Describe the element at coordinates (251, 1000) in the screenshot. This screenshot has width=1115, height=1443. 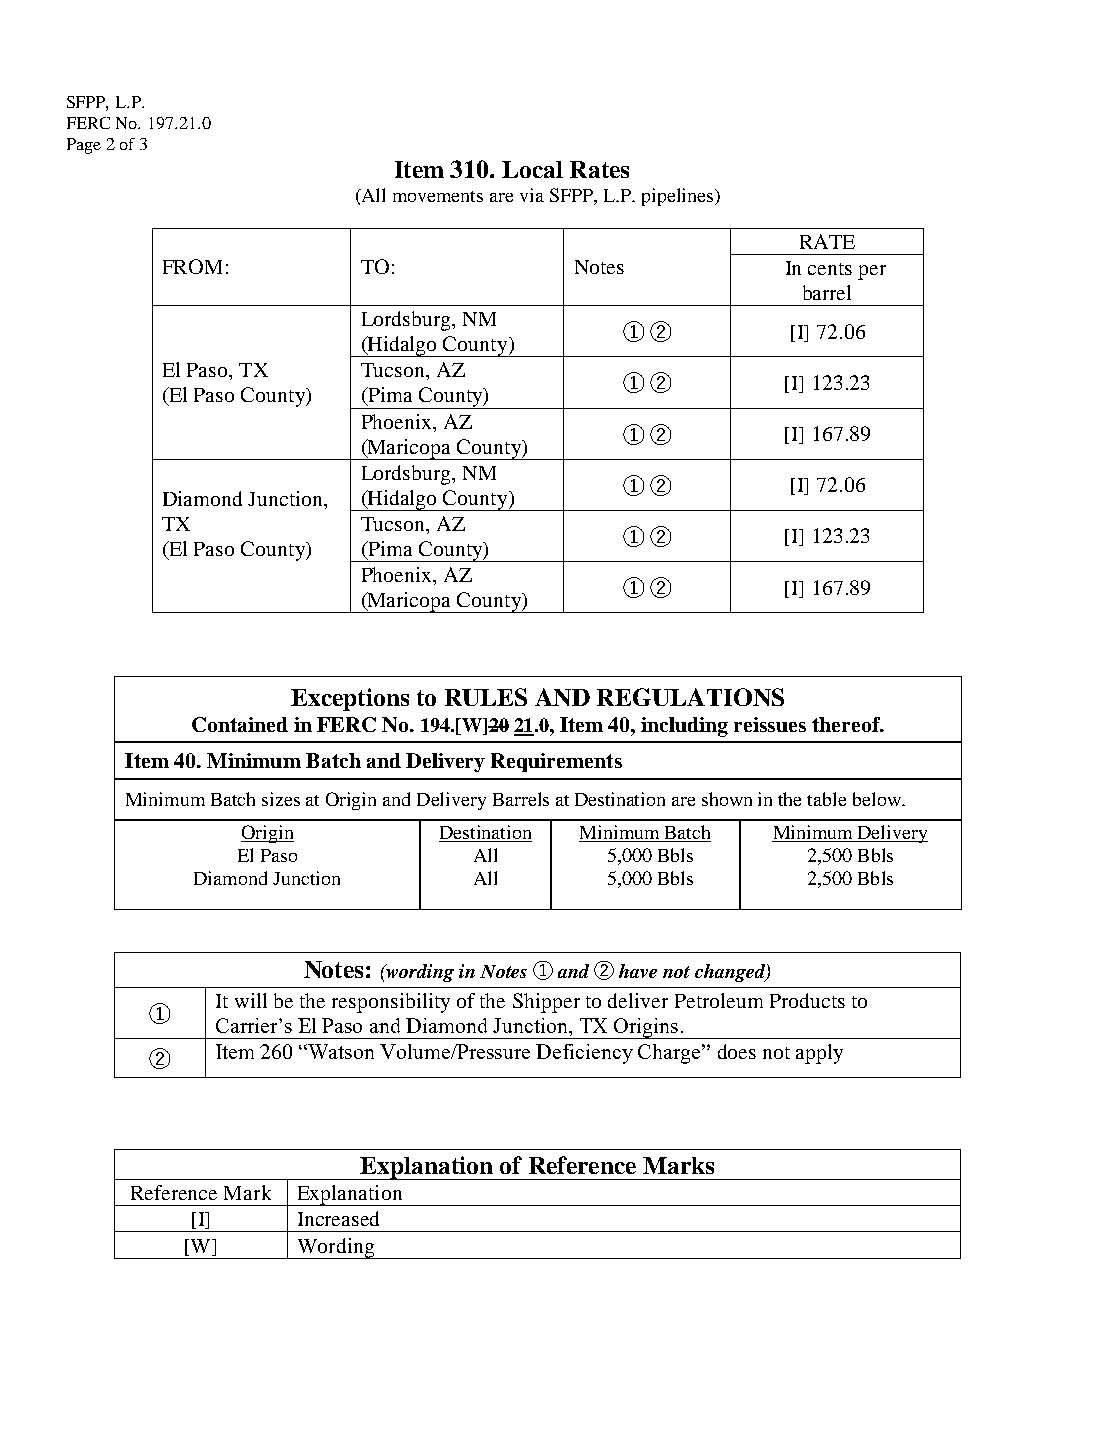
I see `will` at that location.
